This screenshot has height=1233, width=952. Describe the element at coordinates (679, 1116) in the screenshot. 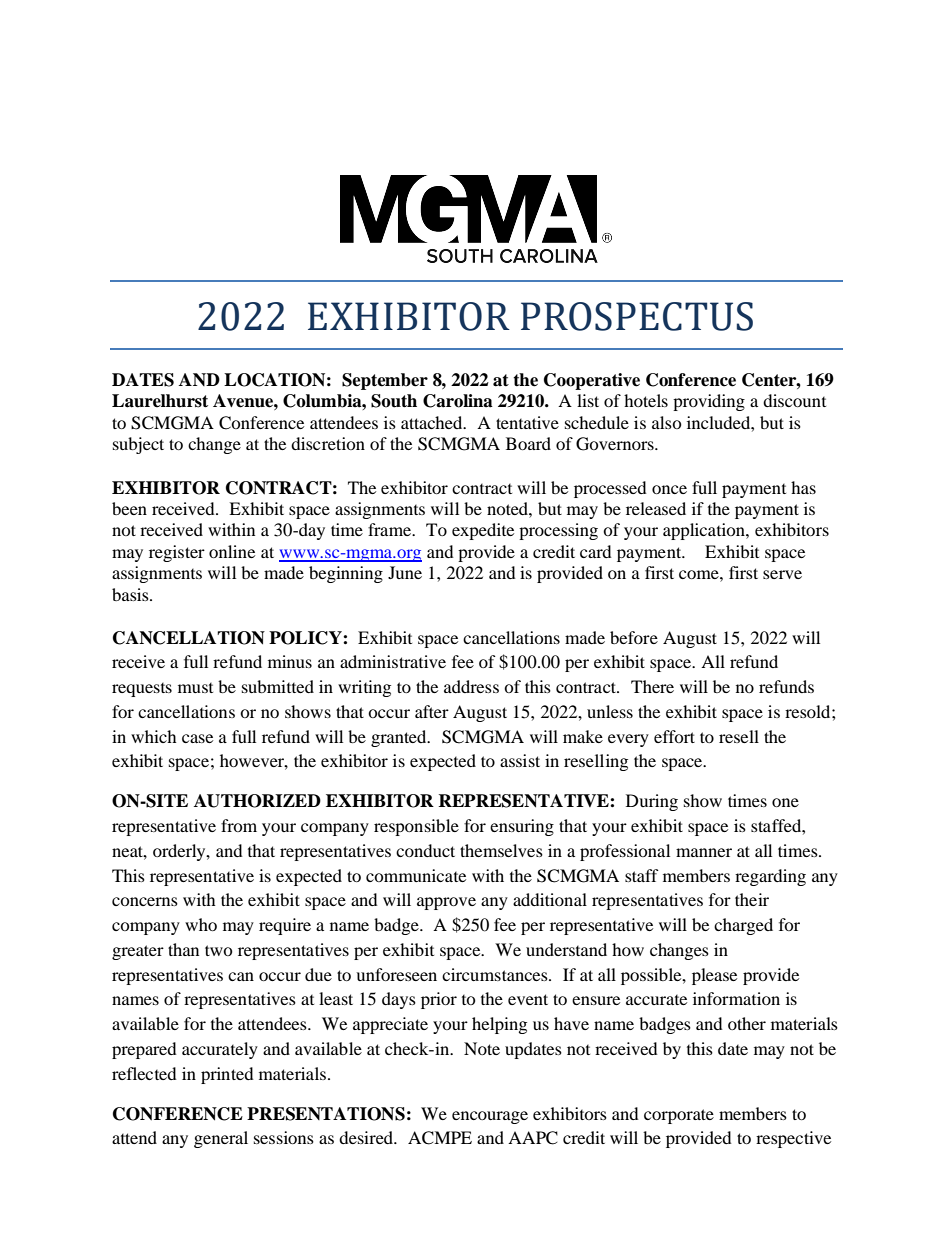

I see `corporate` at that location.
